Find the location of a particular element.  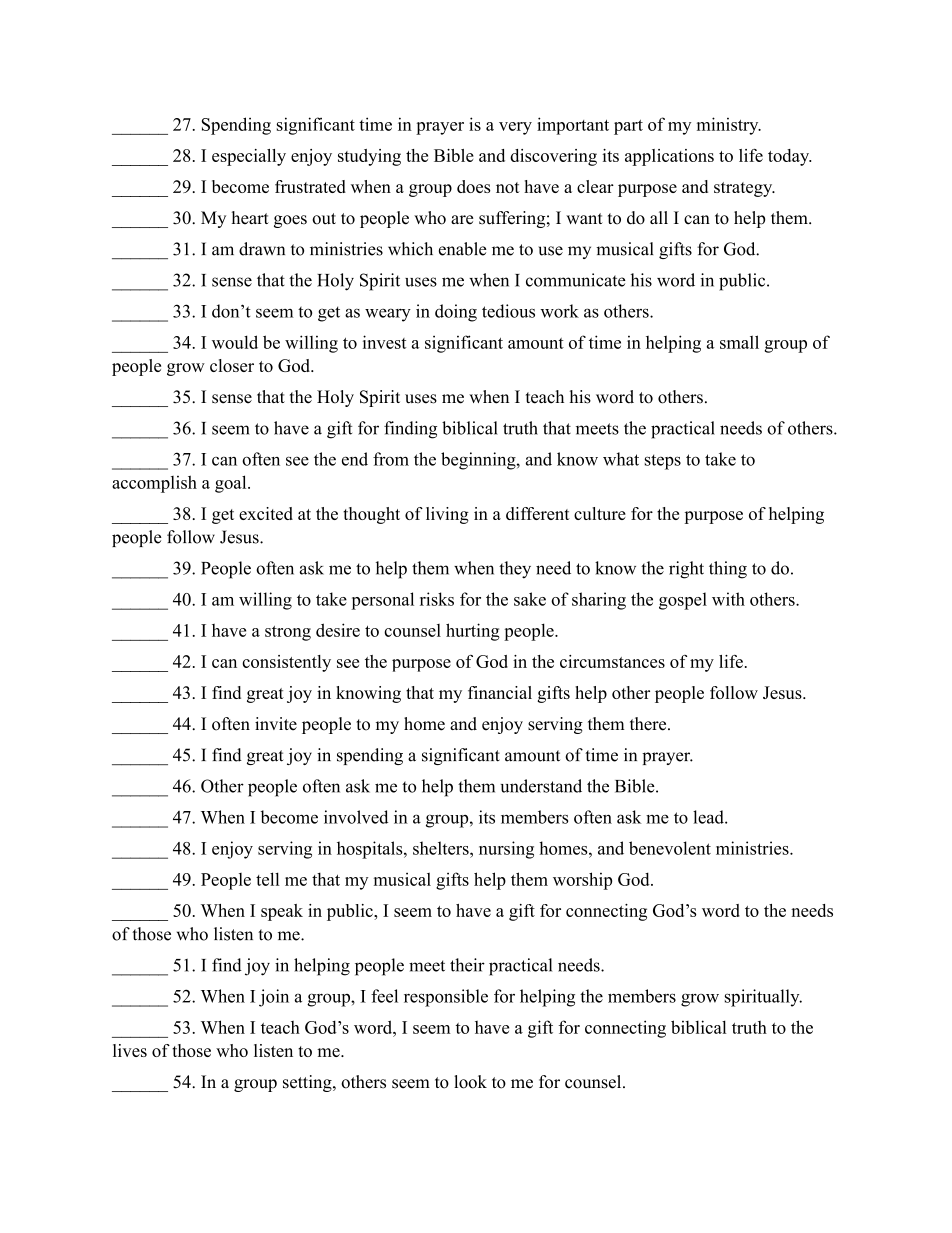

look is located at coordinates (470, 1082).
